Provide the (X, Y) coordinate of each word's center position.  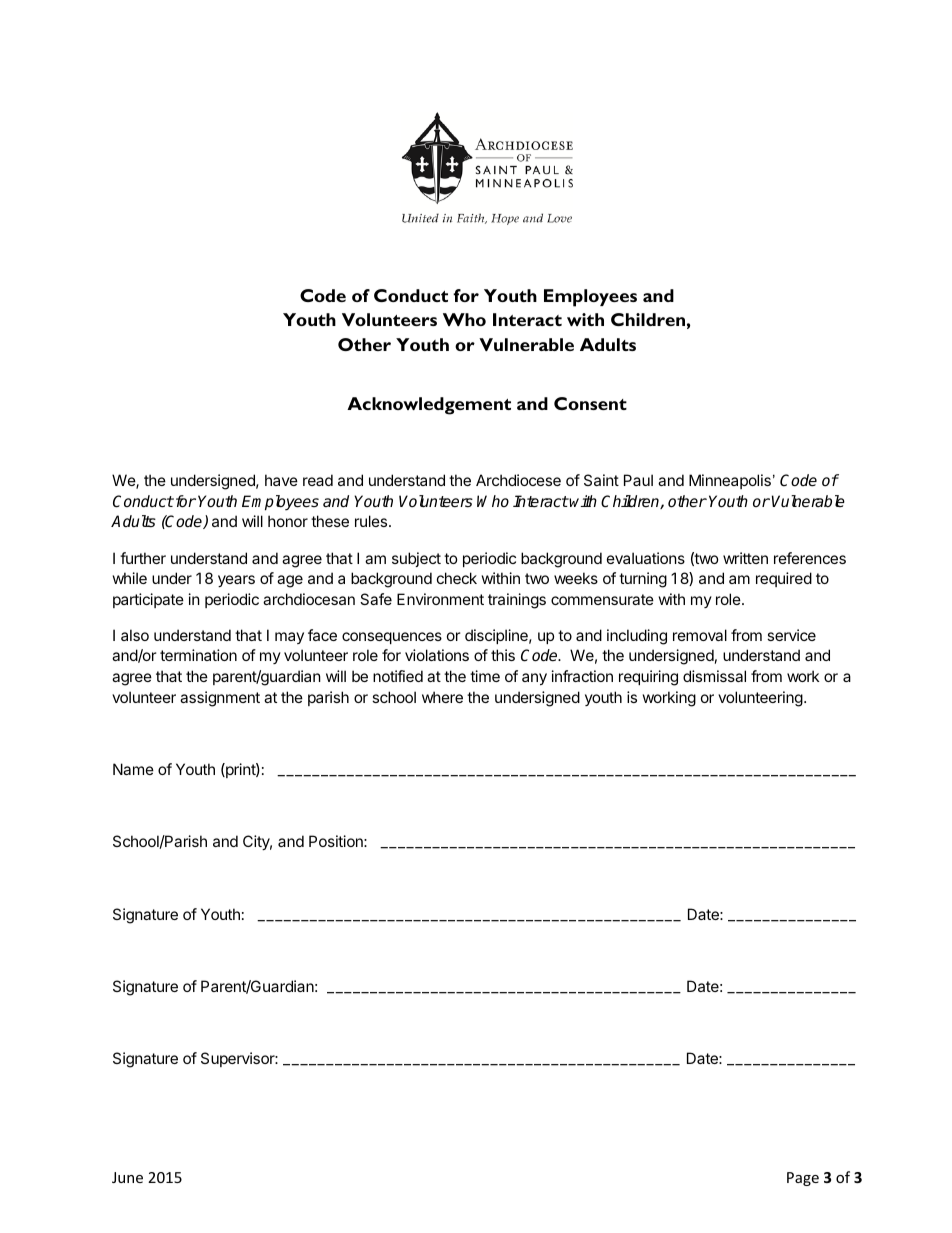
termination (198, 655)
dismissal (714, 676)
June (127, 1177)
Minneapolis (730, 481)
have (281, 480)
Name (133, 769)
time (485, 676)
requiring (648, 678)
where (442, 697)
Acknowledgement (429, 406)
